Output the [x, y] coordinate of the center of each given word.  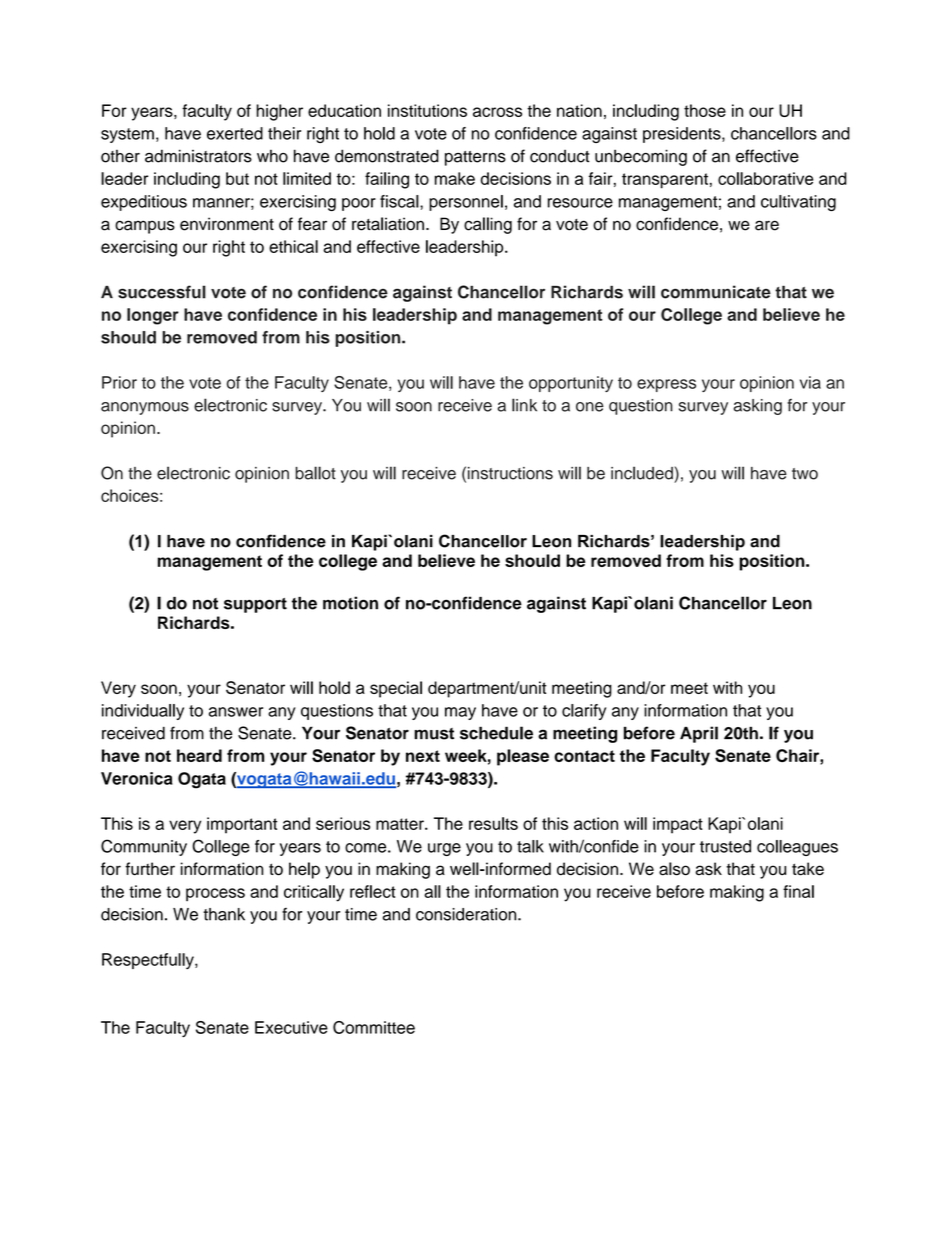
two [805, 474]
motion [350, 603]
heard [199, 755]
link [524, 405]
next [423, 756]
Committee [374, 1027]
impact [678, 825]
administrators [198, 156]
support [255, 605]
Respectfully [149, 961]
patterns [475, 158]
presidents [683, 135]
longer [153, 316]
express [666, 385]
